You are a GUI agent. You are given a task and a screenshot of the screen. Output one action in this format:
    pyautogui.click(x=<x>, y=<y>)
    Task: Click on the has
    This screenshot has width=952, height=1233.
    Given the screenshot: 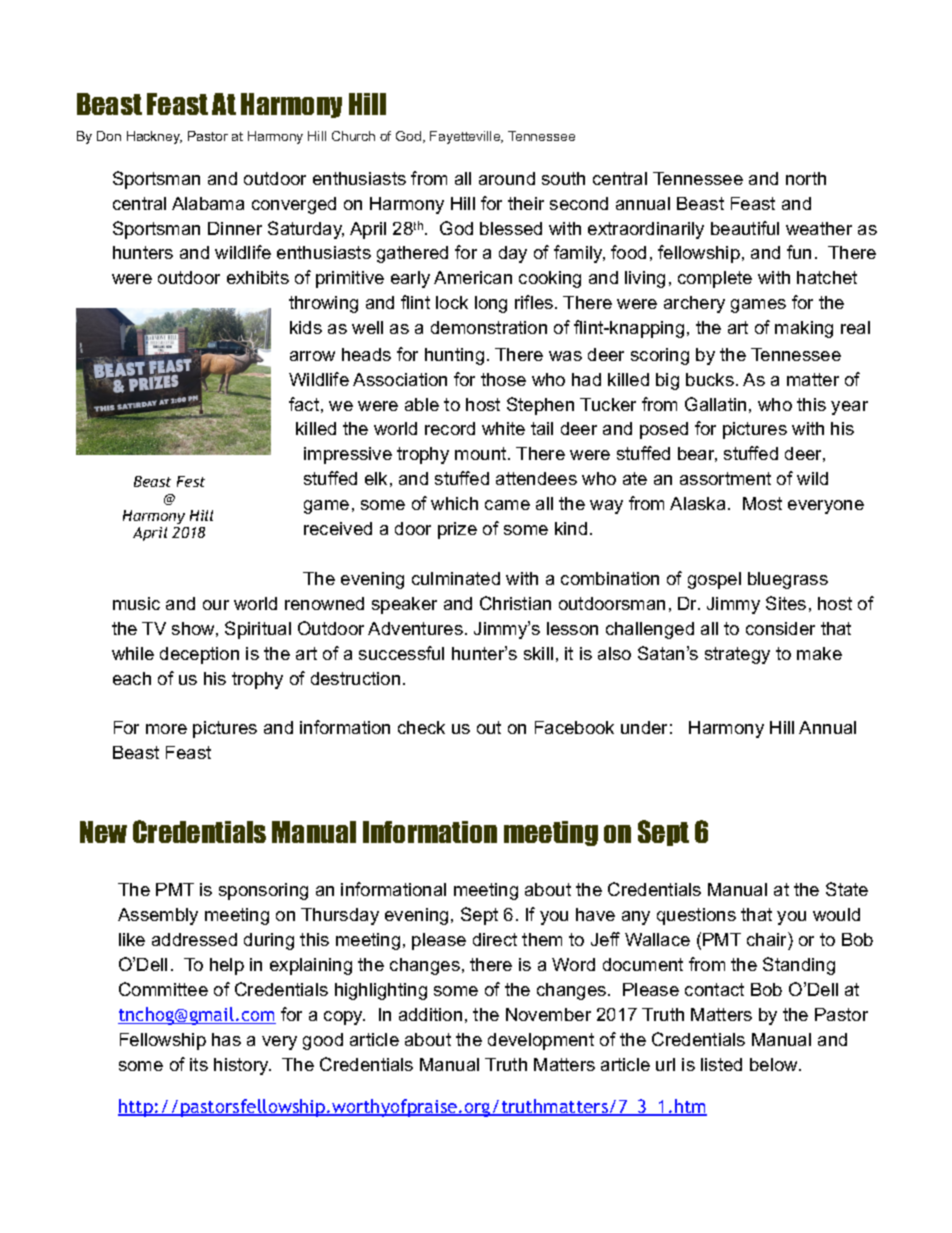 What is the action you would take?
    pyautogui.click(x=226, y=1039)
